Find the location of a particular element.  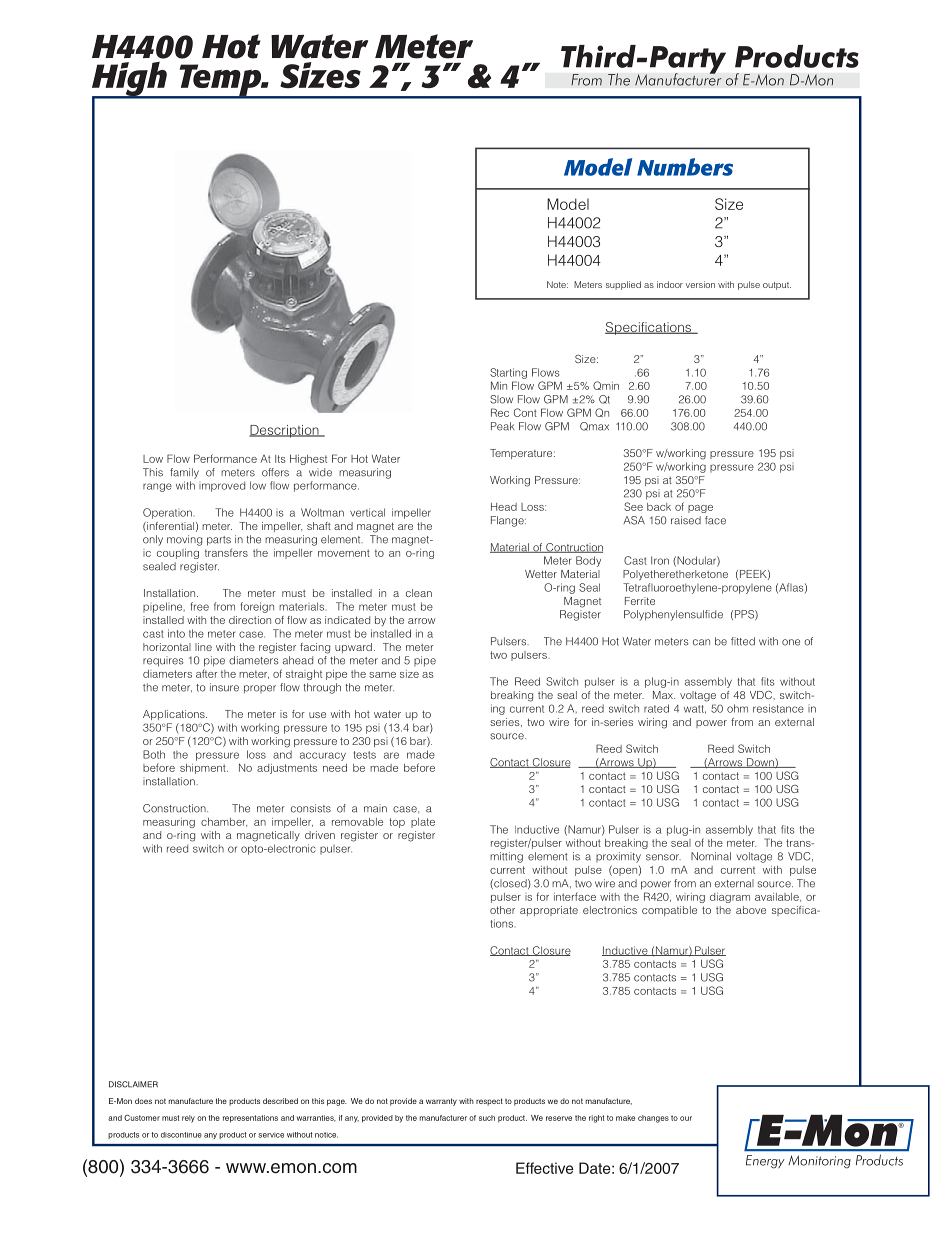

Description is located at coordinates (285, 431).
